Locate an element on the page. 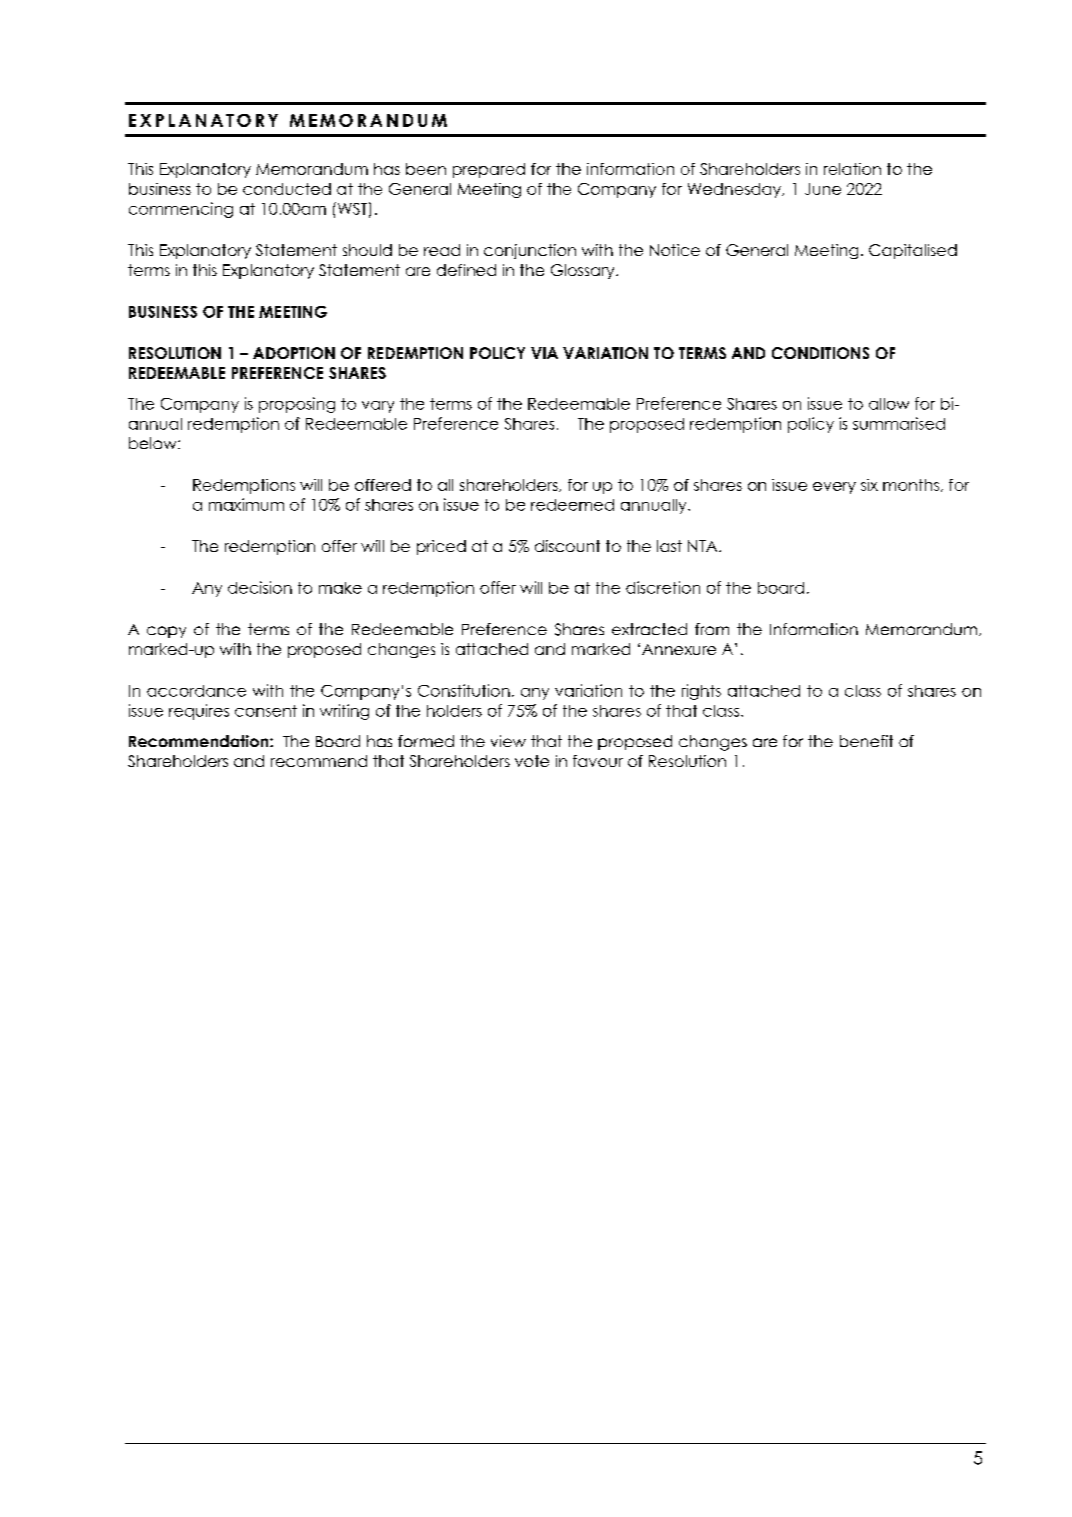 This document has height=1517, width=1072. redeemed is located at coordinates (572, 505).
